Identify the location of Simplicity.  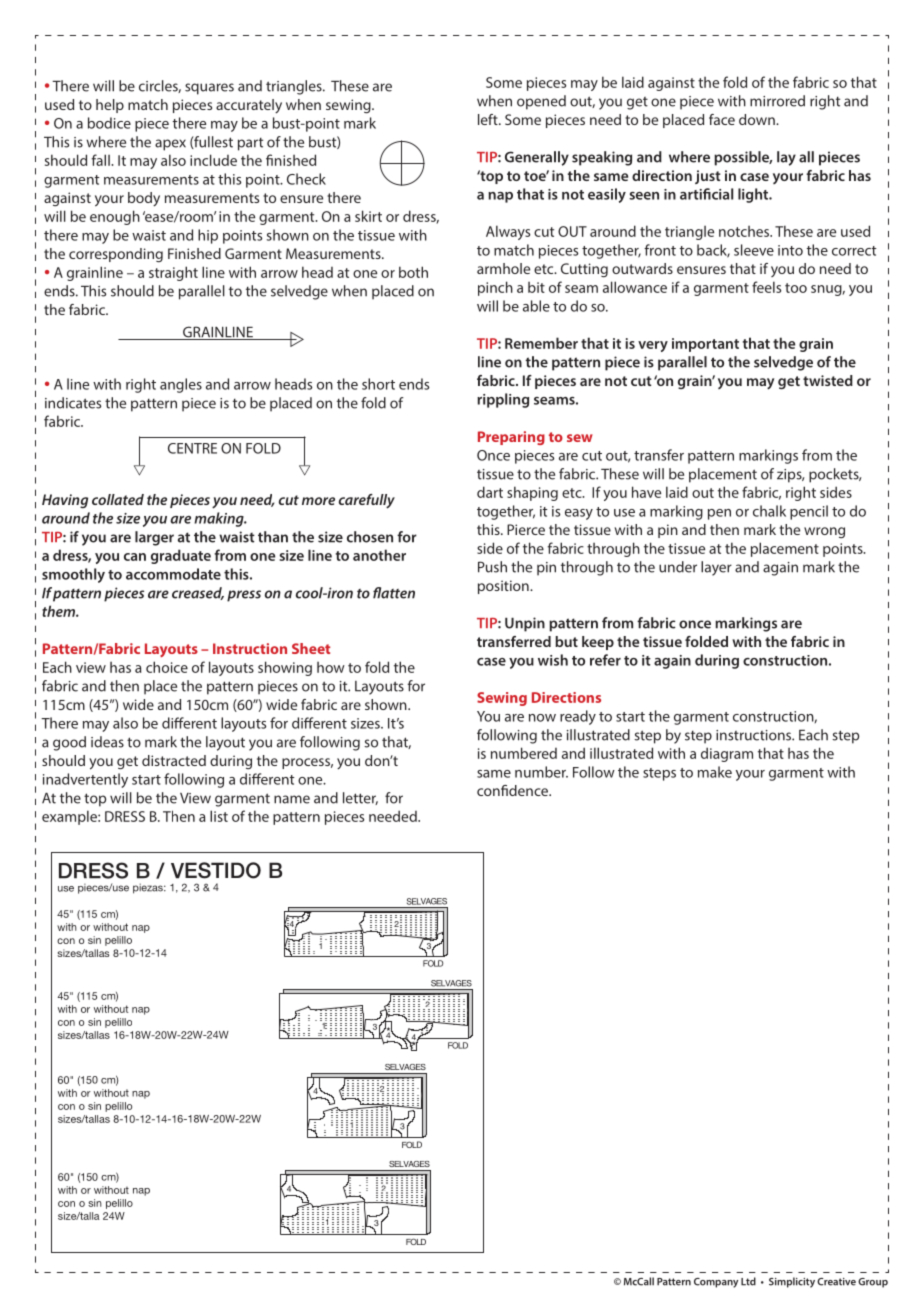
(792, 1282).
